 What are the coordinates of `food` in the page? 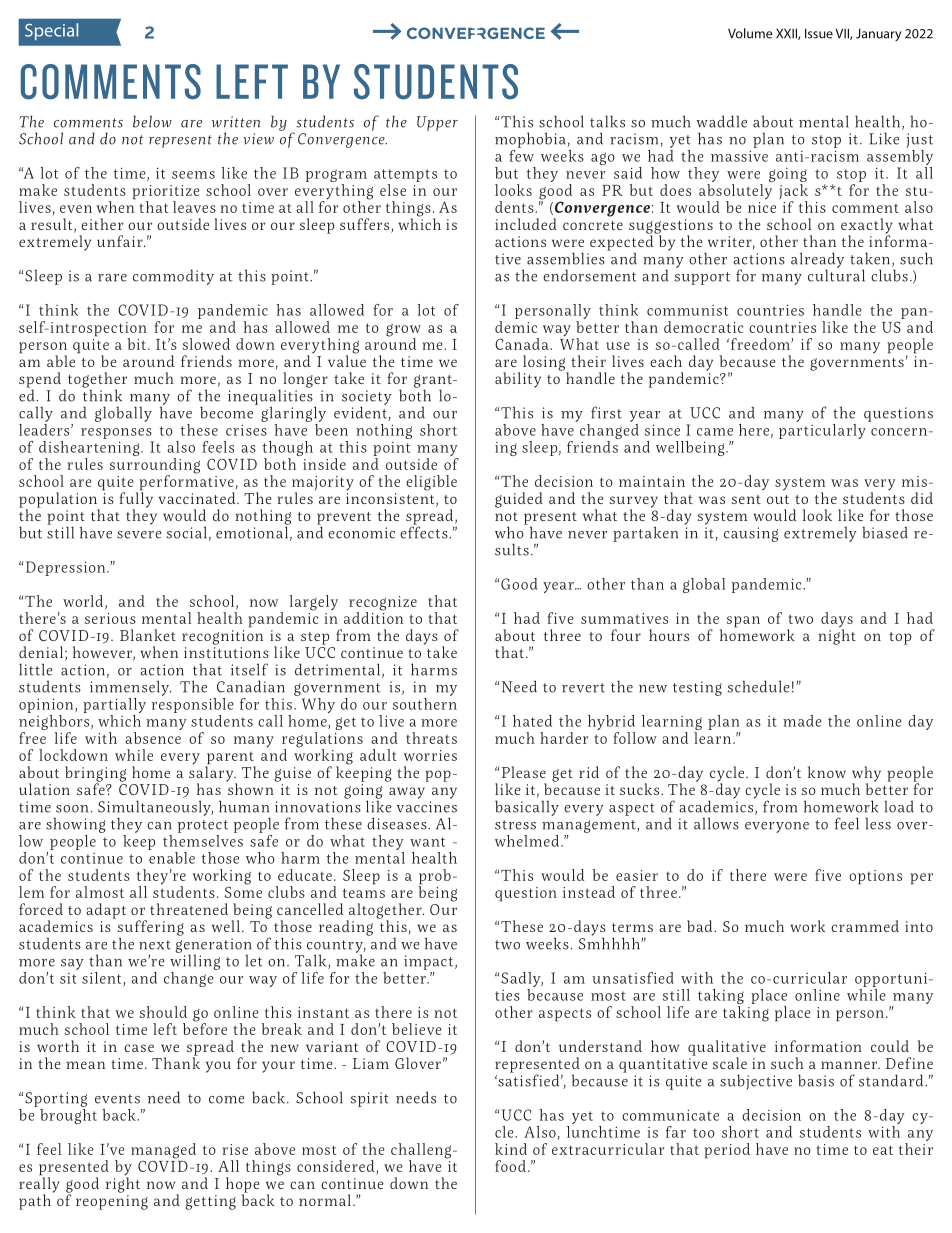 It's located at (510, 1166).
